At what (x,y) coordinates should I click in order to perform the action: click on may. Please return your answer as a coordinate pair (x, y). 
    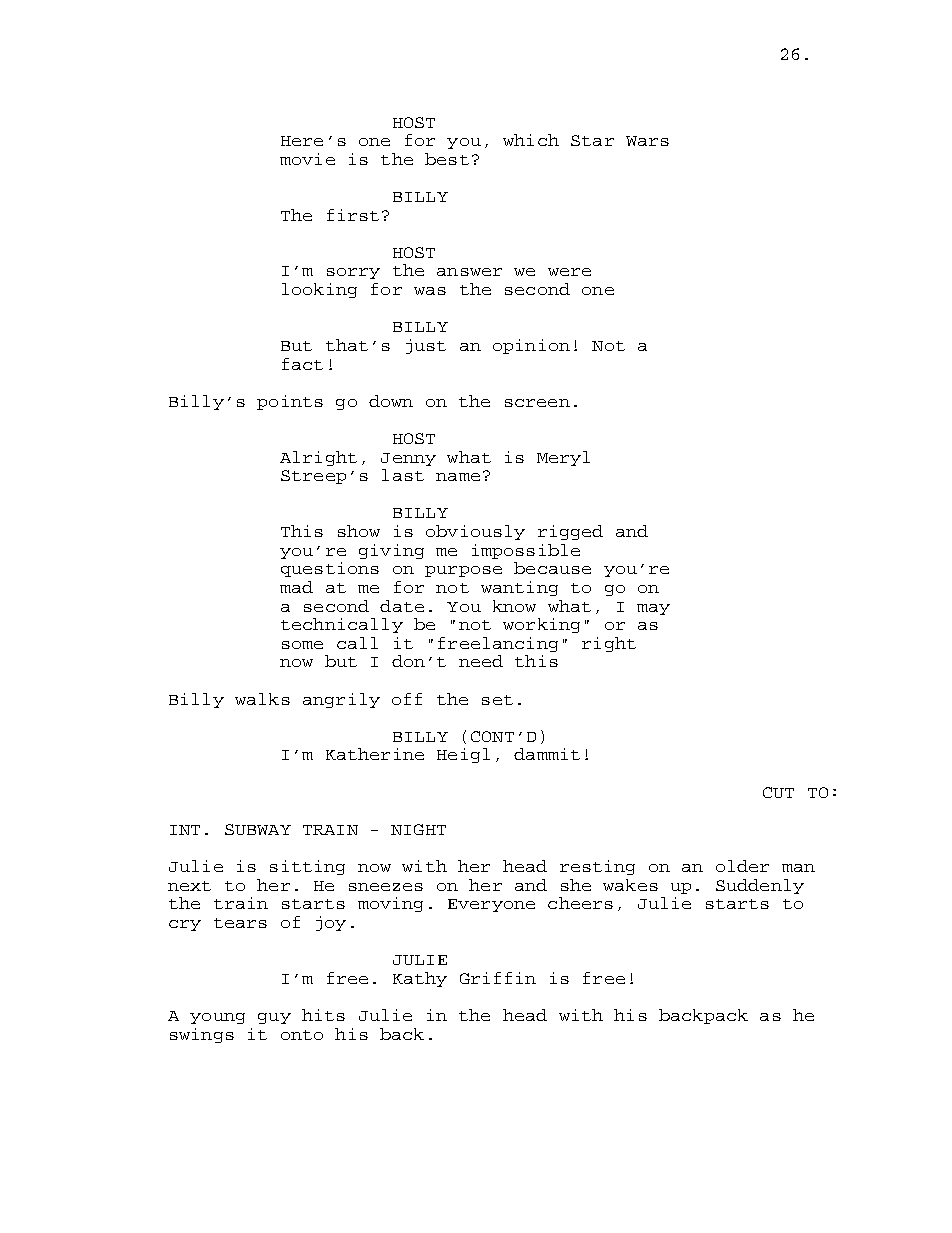
    Looking at the image, I should click on (653, 609).
